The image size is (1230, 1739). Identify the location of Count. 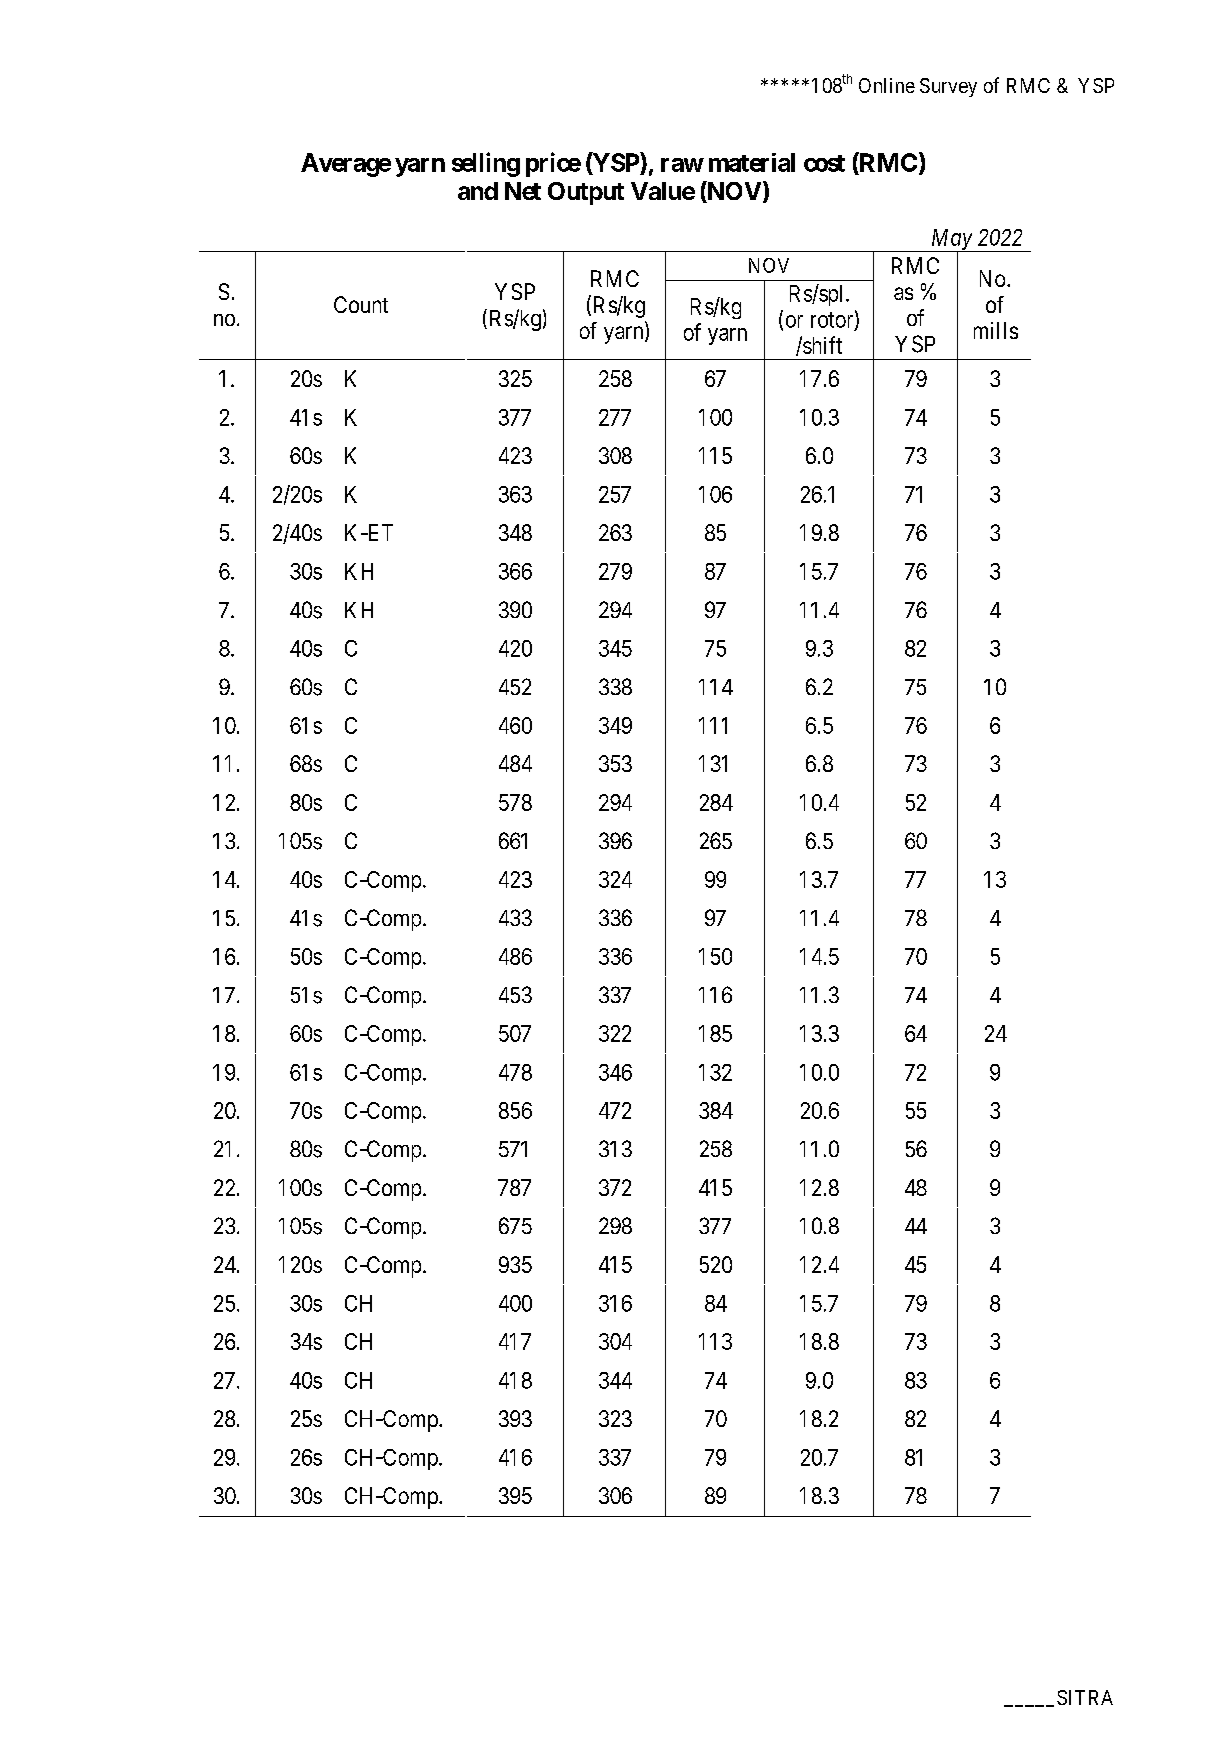
(361, 304).
